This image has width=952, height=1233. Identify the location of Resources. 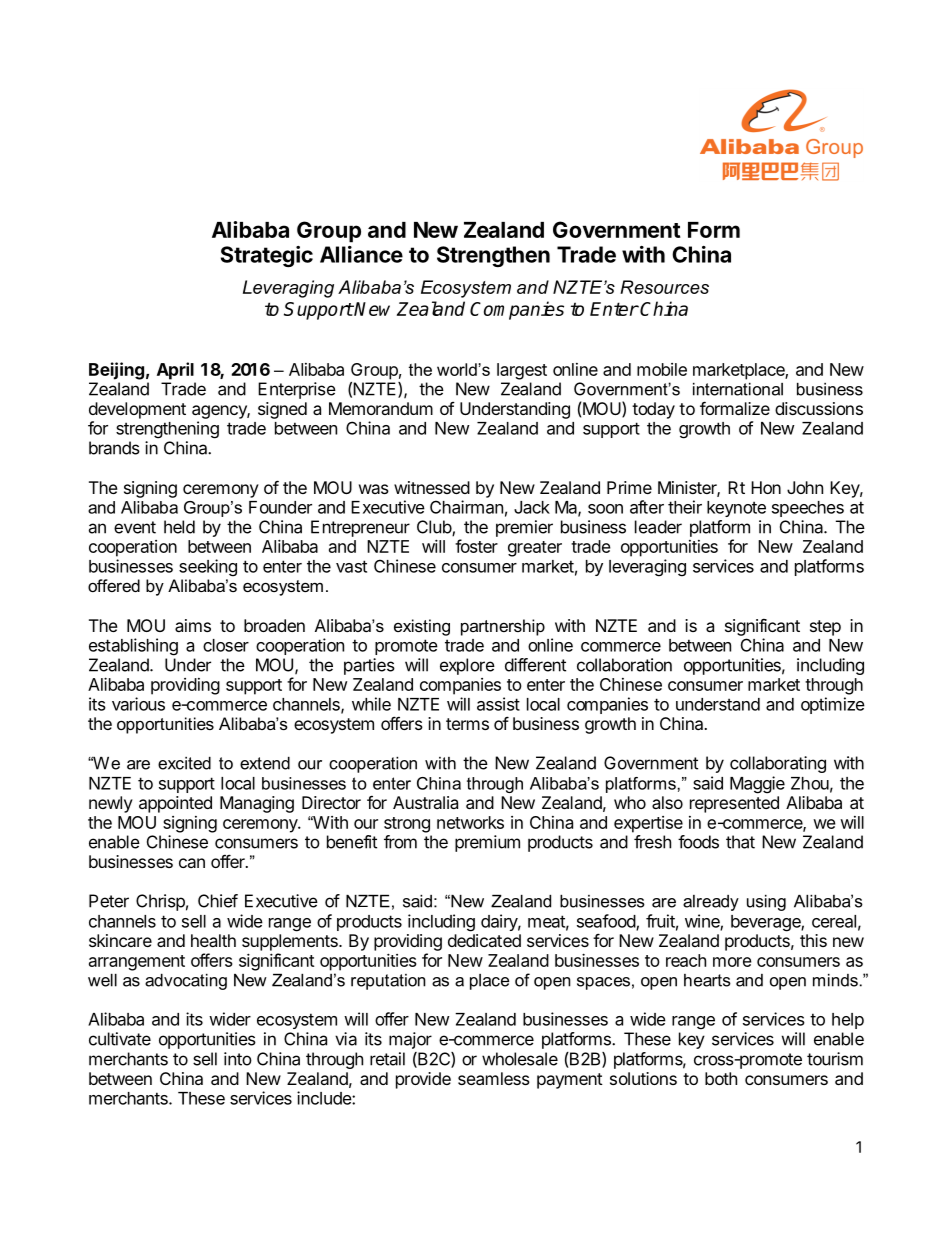
(664, 287).
